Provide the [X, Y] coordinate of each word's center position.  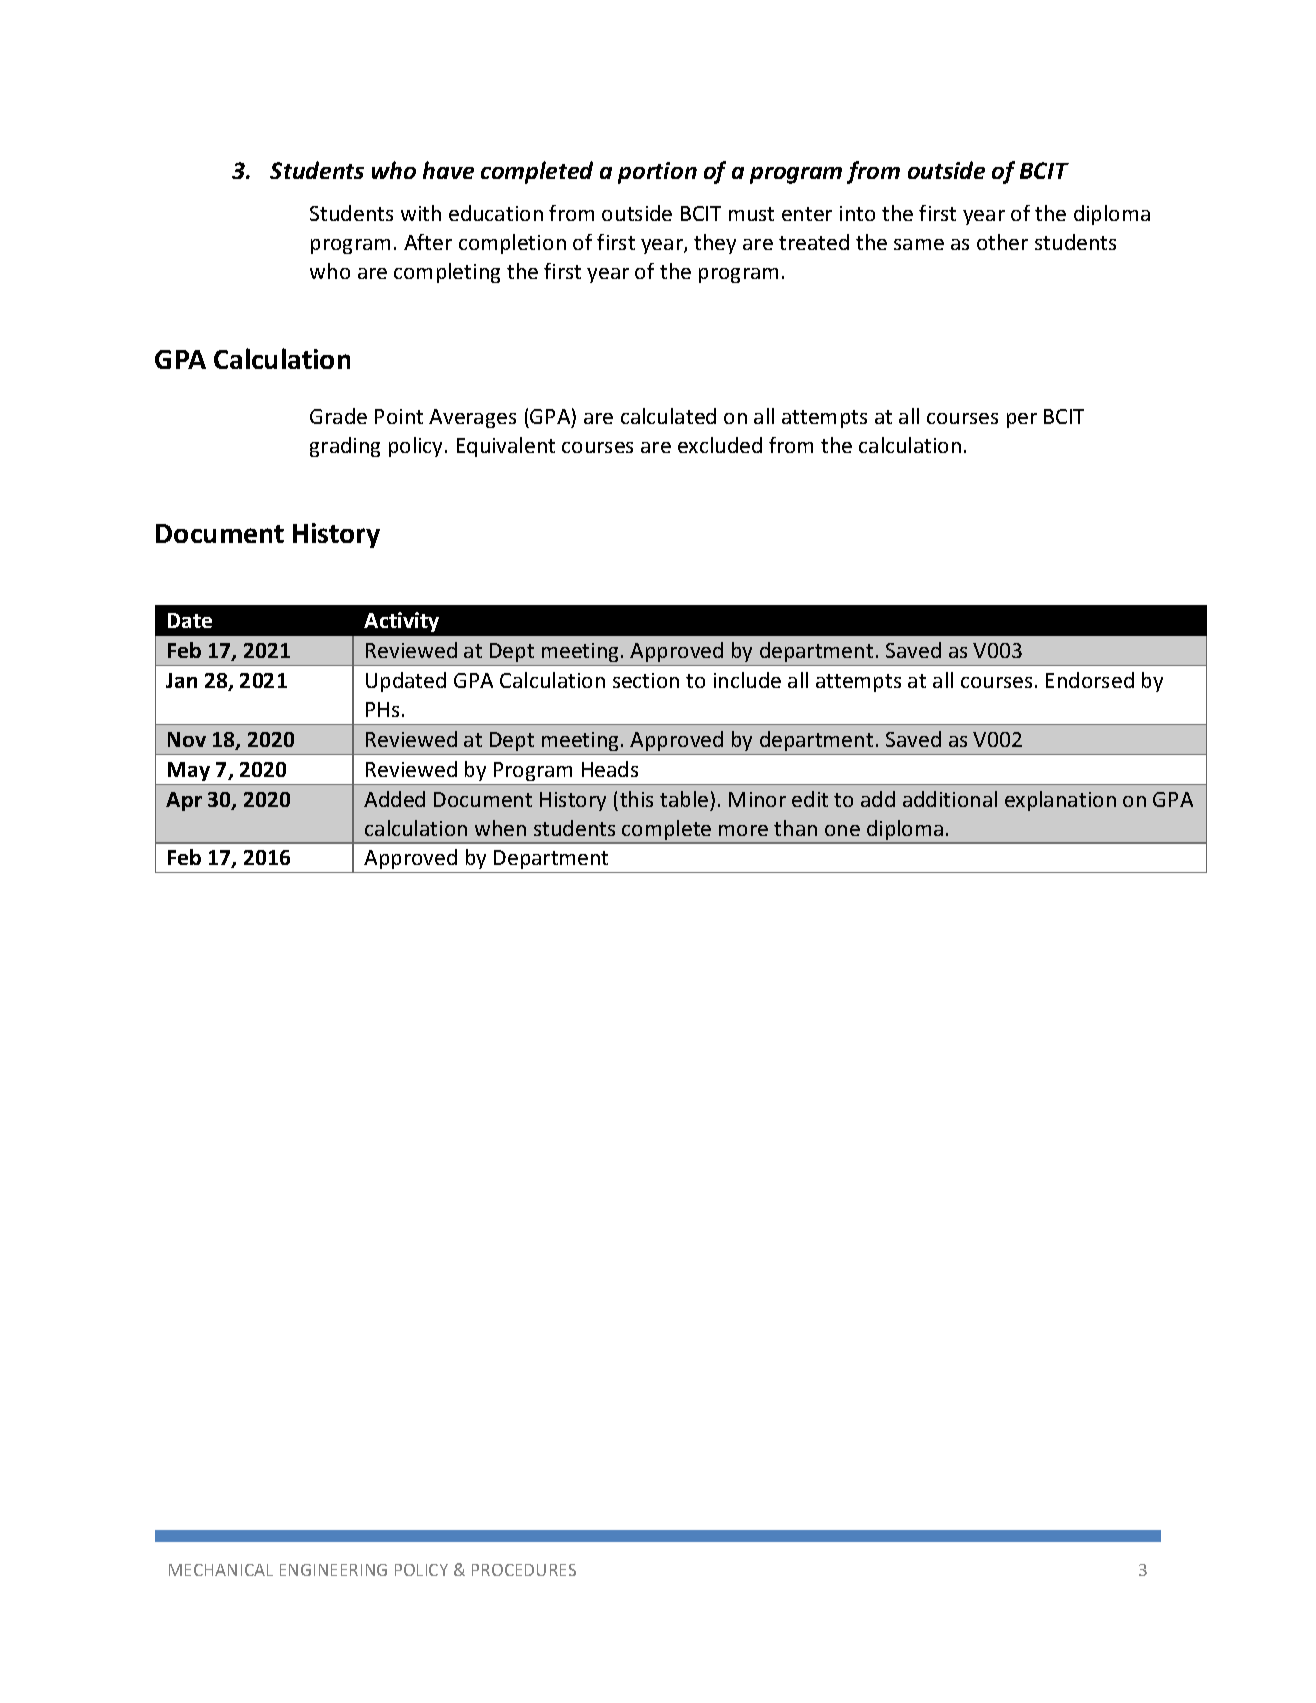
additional [950, 799]
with [421, 213]
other [1002, 242]
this [636, 799]
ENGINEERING [333, 1570]
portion [657, 173]
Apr [184, 801]
